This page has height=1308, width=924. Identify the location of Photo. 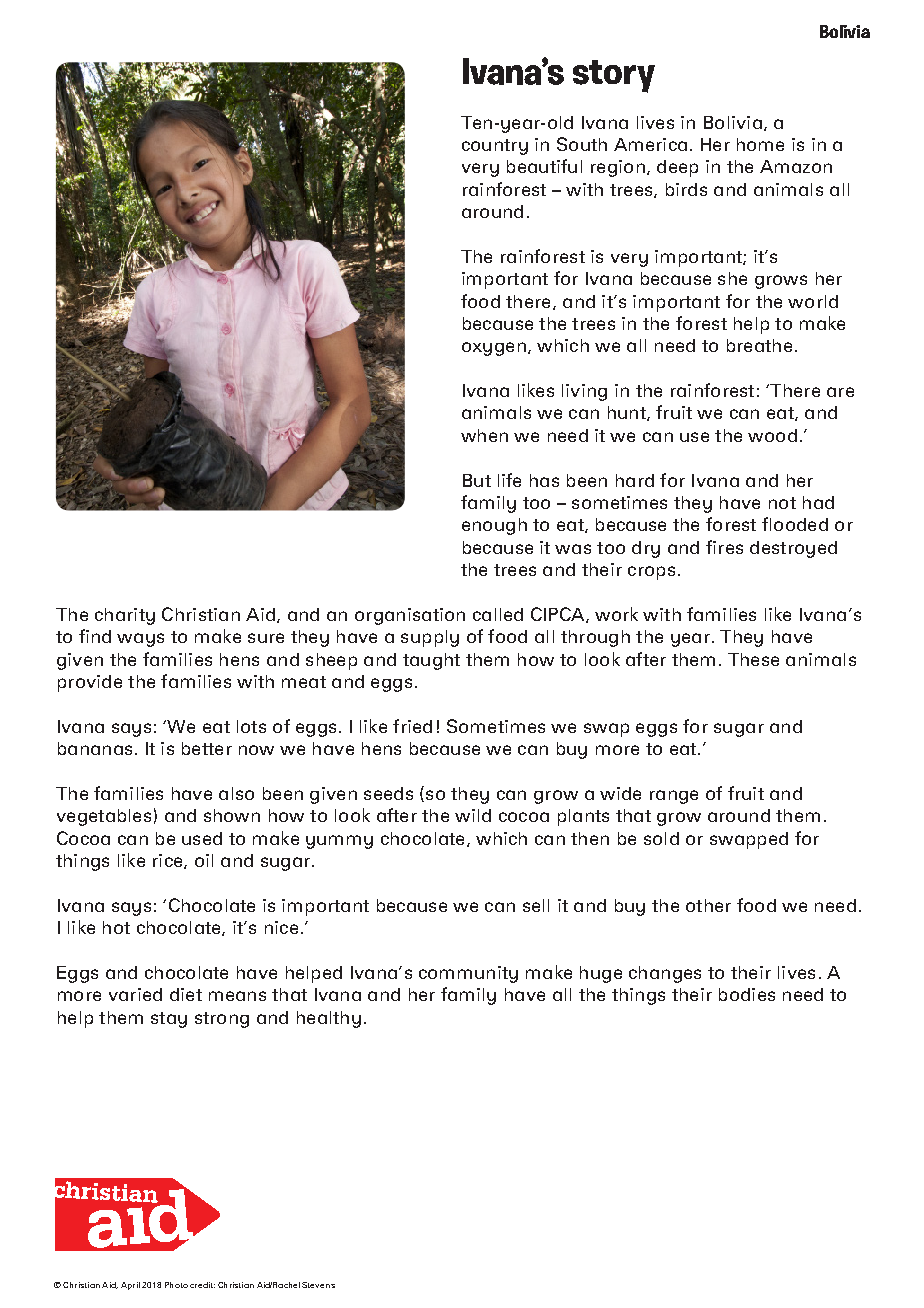
(176, 1285).
